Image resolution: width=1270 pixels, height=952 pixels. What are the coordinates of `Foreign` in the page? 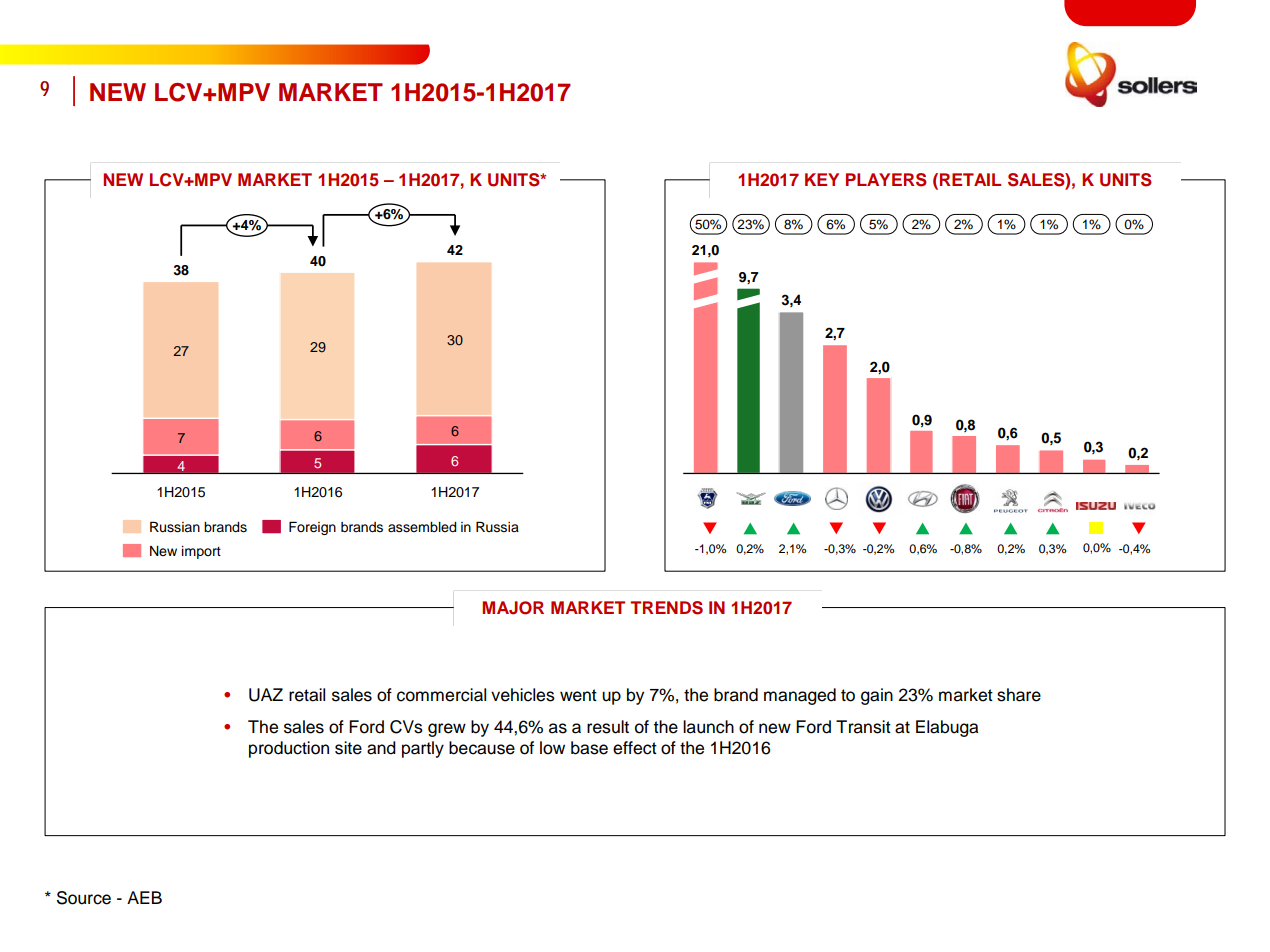 It's located at (312, 528).
